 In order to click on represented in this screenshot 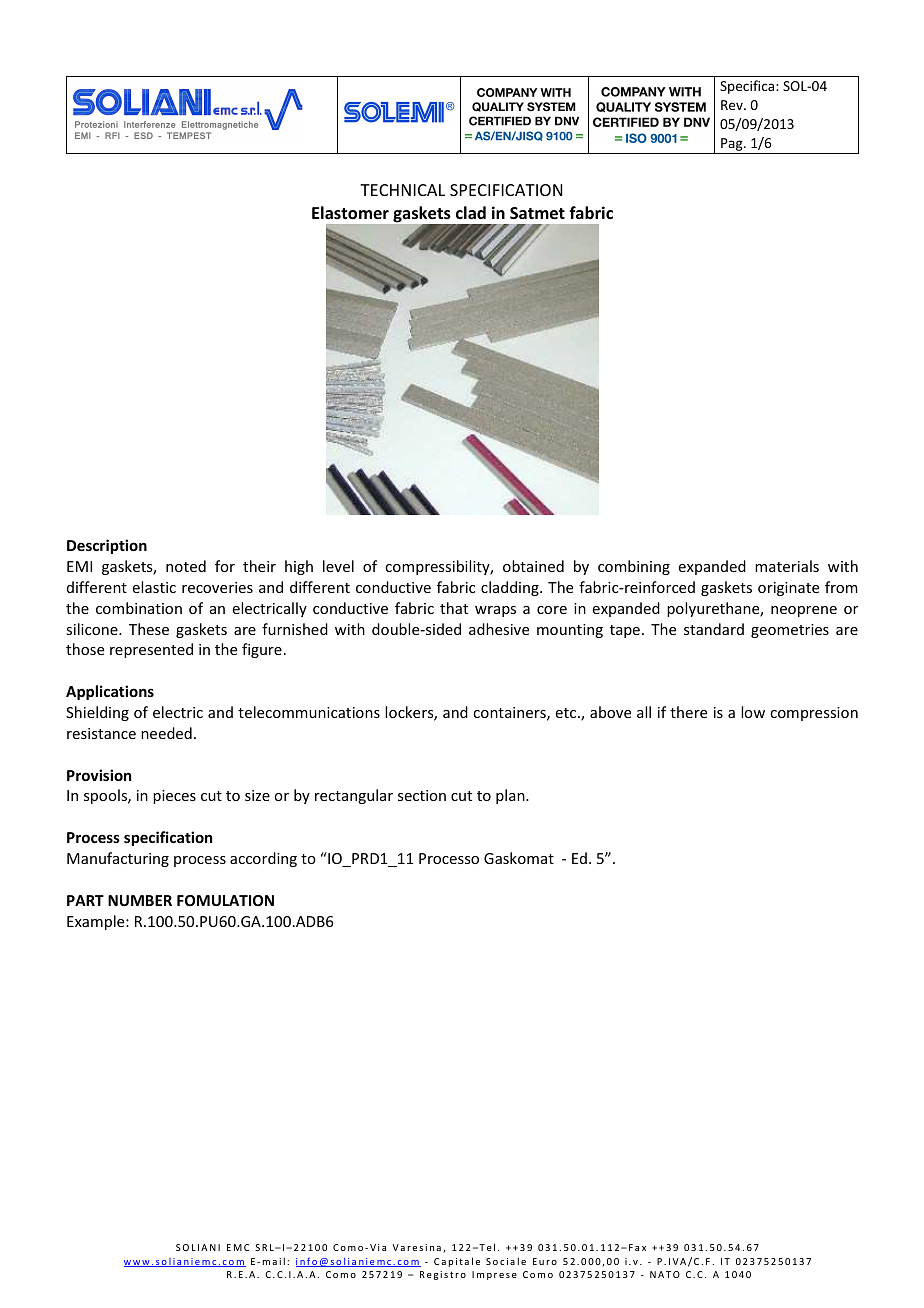, I will do `click(151, 650)`.
